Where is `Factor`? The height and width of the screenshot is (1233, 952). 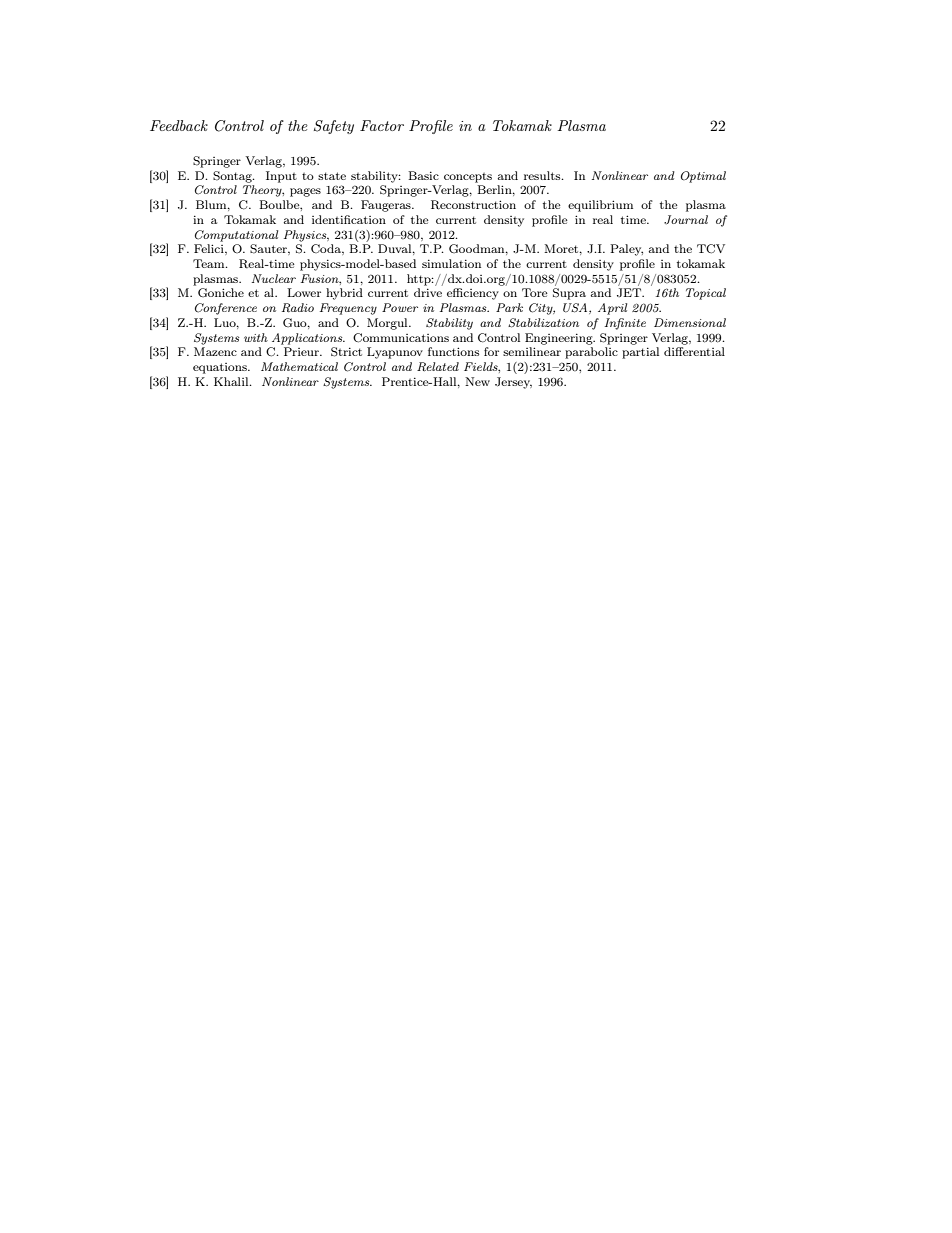
Factor is located at coordinates (382, 125).
